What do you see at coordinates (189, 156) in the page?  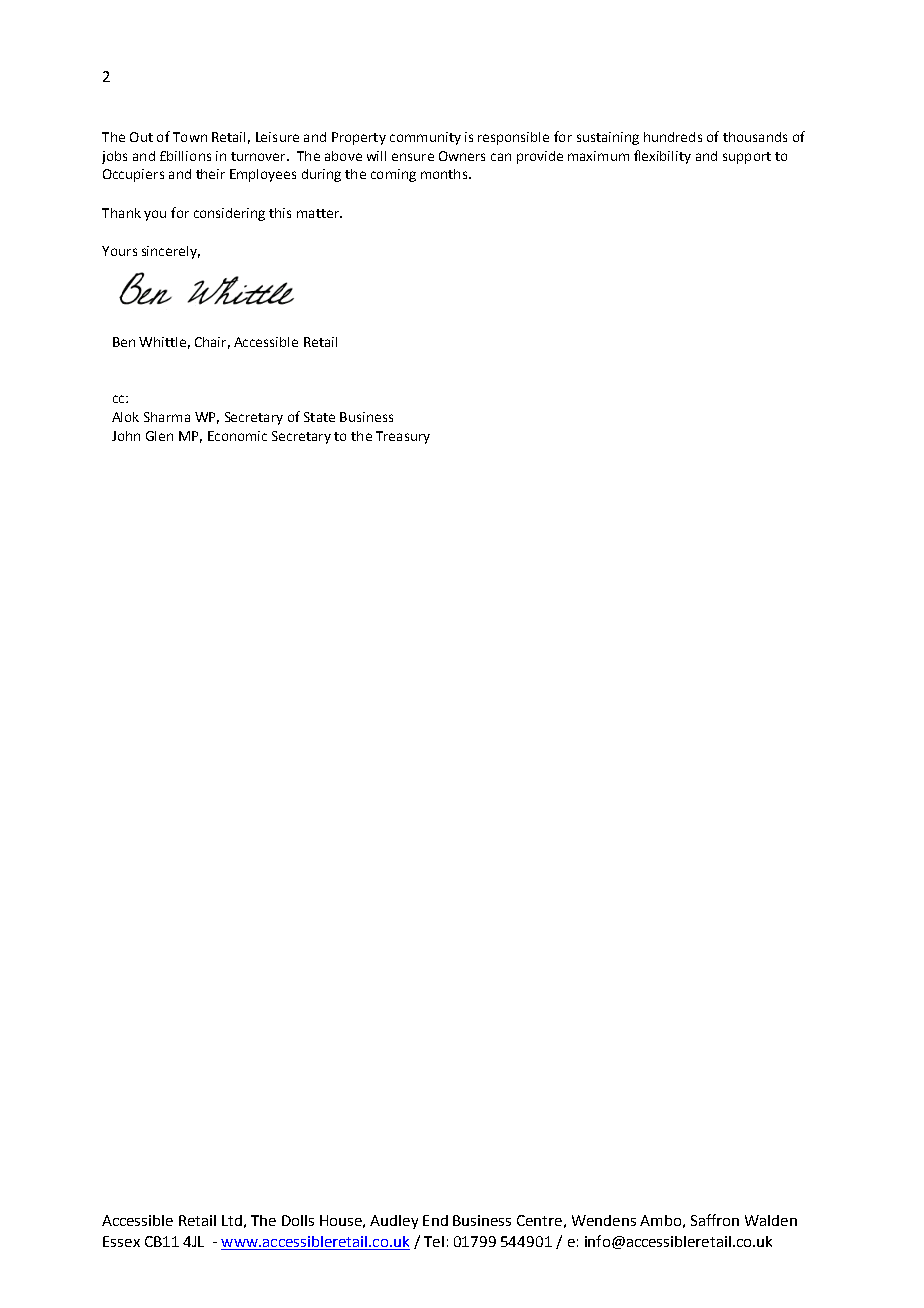 I see `billions` at bounding box center [189, 156].
